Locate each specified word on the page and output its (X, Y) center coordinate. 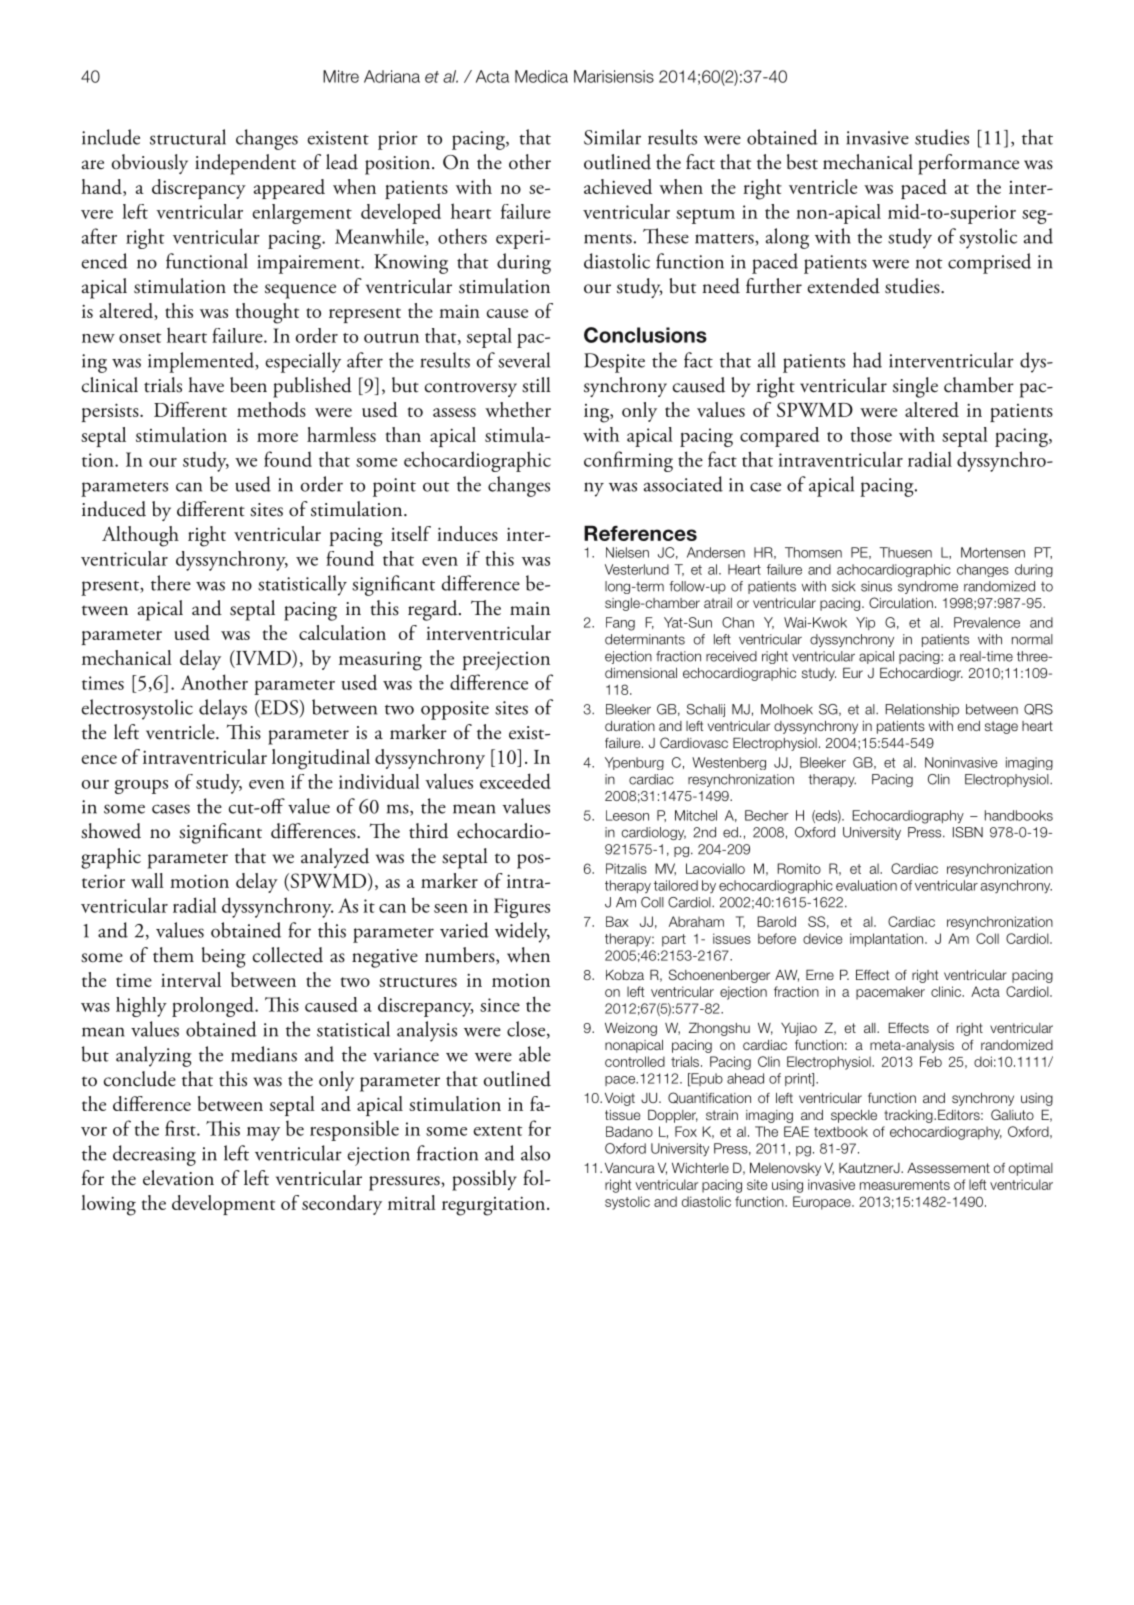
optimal (1030, 1169)
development (223, 1205)
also (535, 1153)
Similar (612, 137)
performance (968, 164)
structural (188, 137)
